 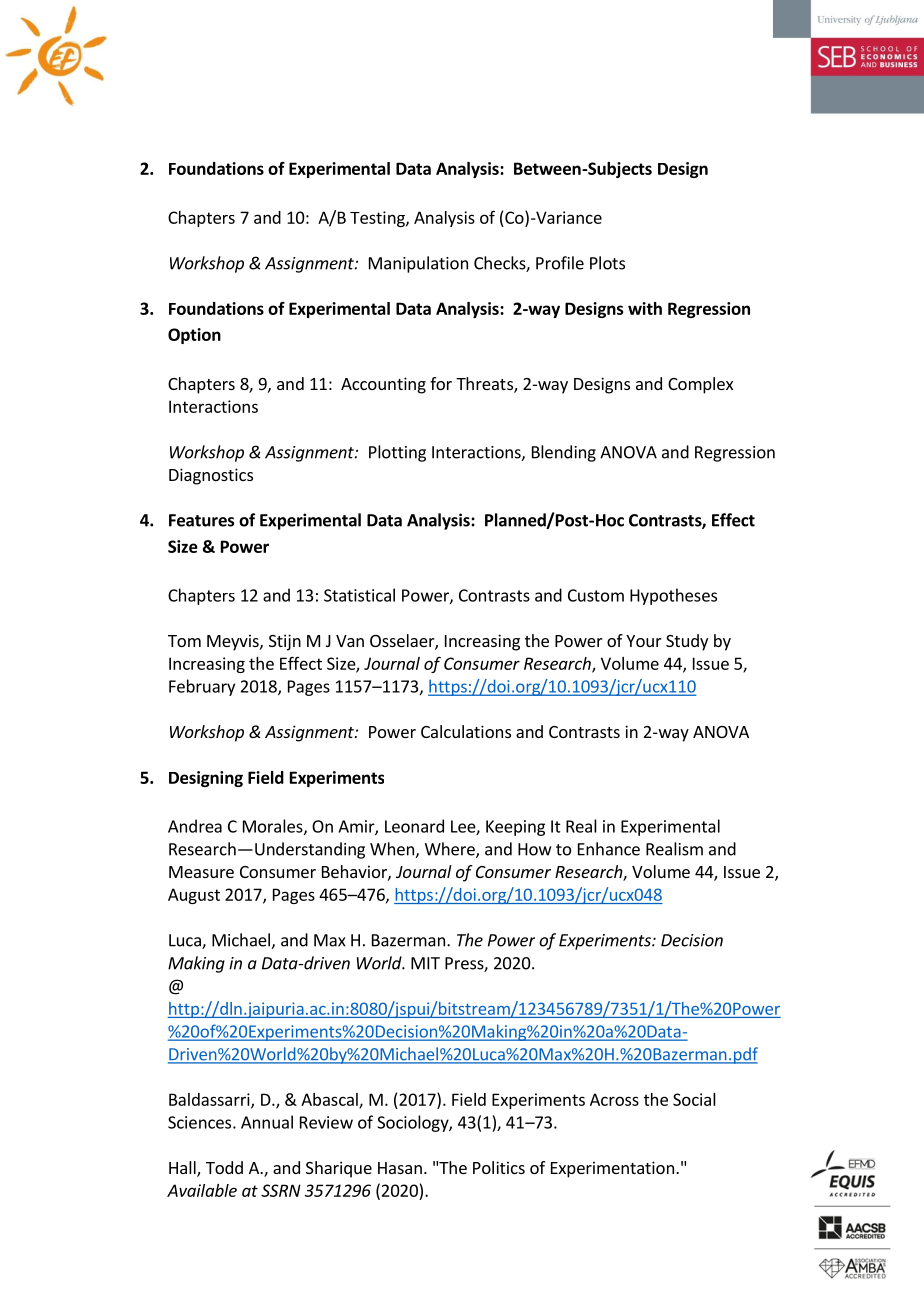 What do you see at coordinates (418, 264) in the screenshot?
I see `Manipulation` at bounding box center [418, 264].
